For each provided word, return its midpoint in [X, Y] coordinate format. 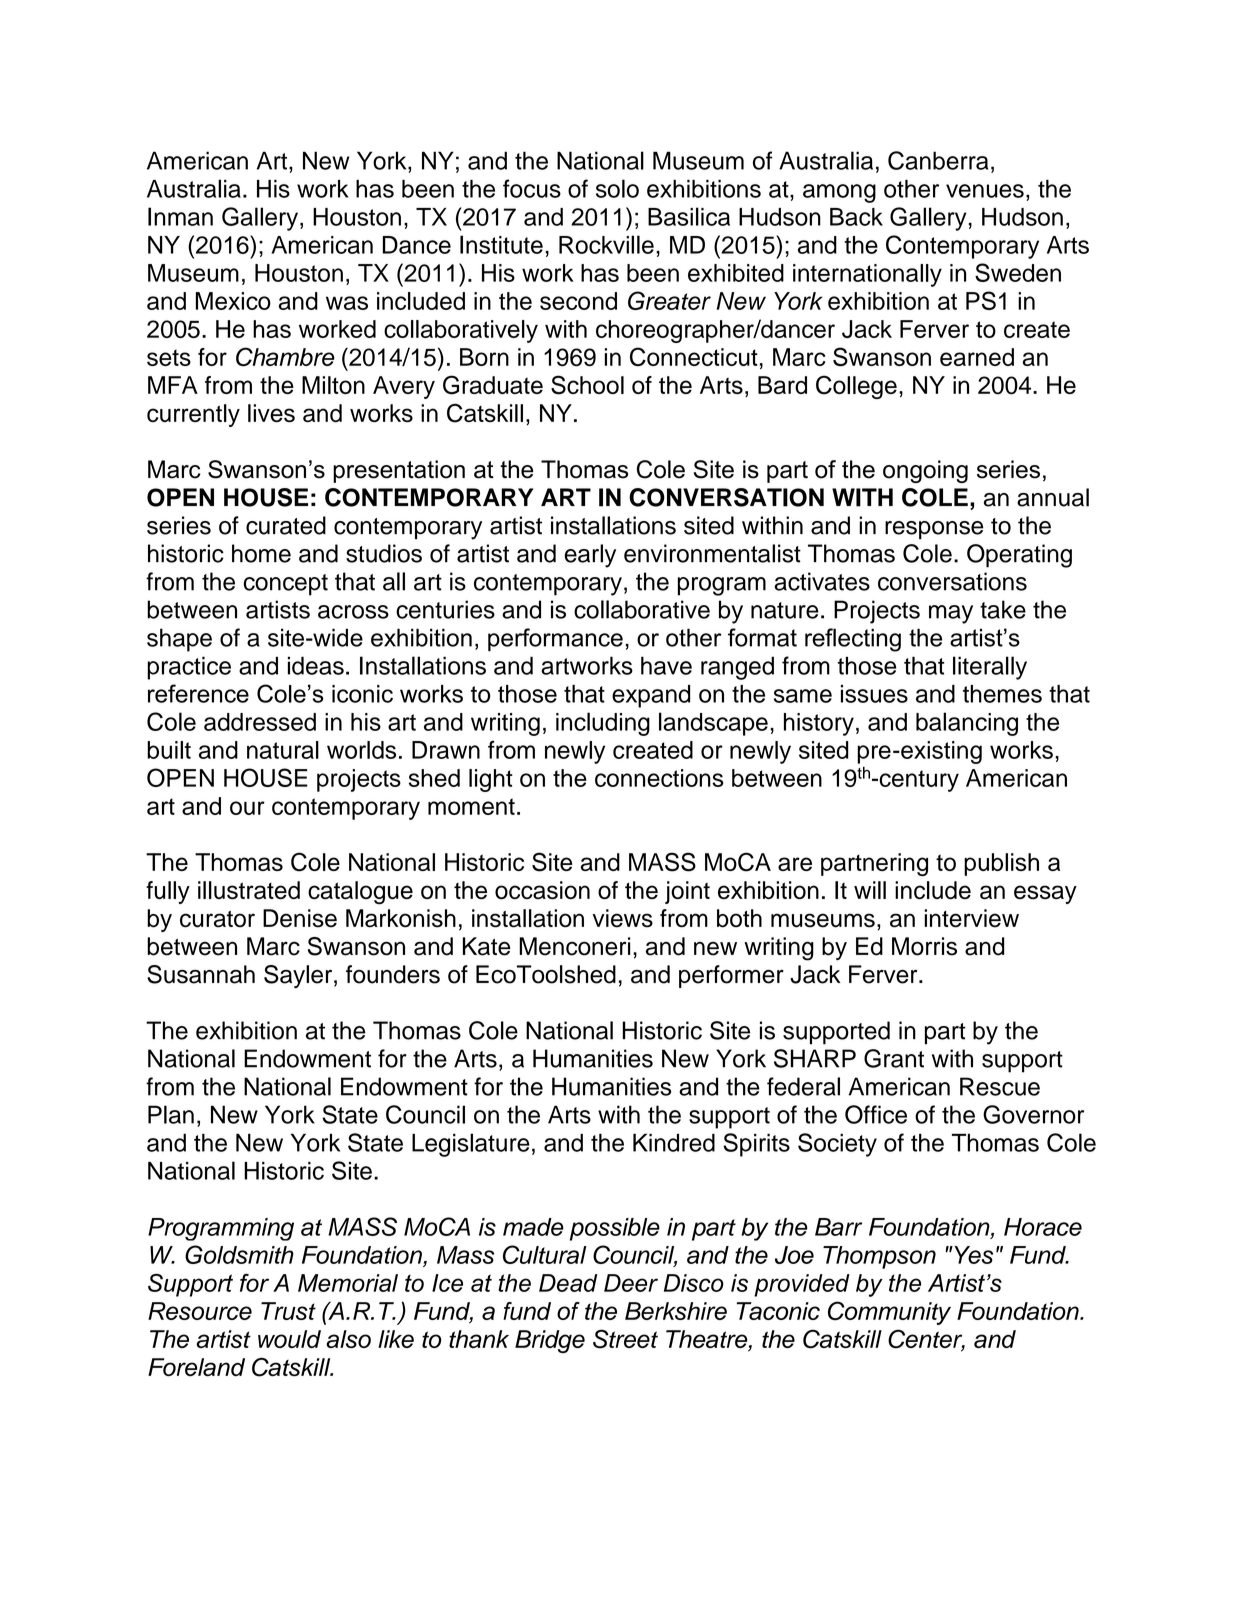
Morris [924, 946]
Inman [180, 216]
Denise [300, 918]
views [622, 918]
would [289, 1339]
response [934, 530]
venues [985, 191]
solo [617, 188]
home [261, 553]
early [590, 556]
